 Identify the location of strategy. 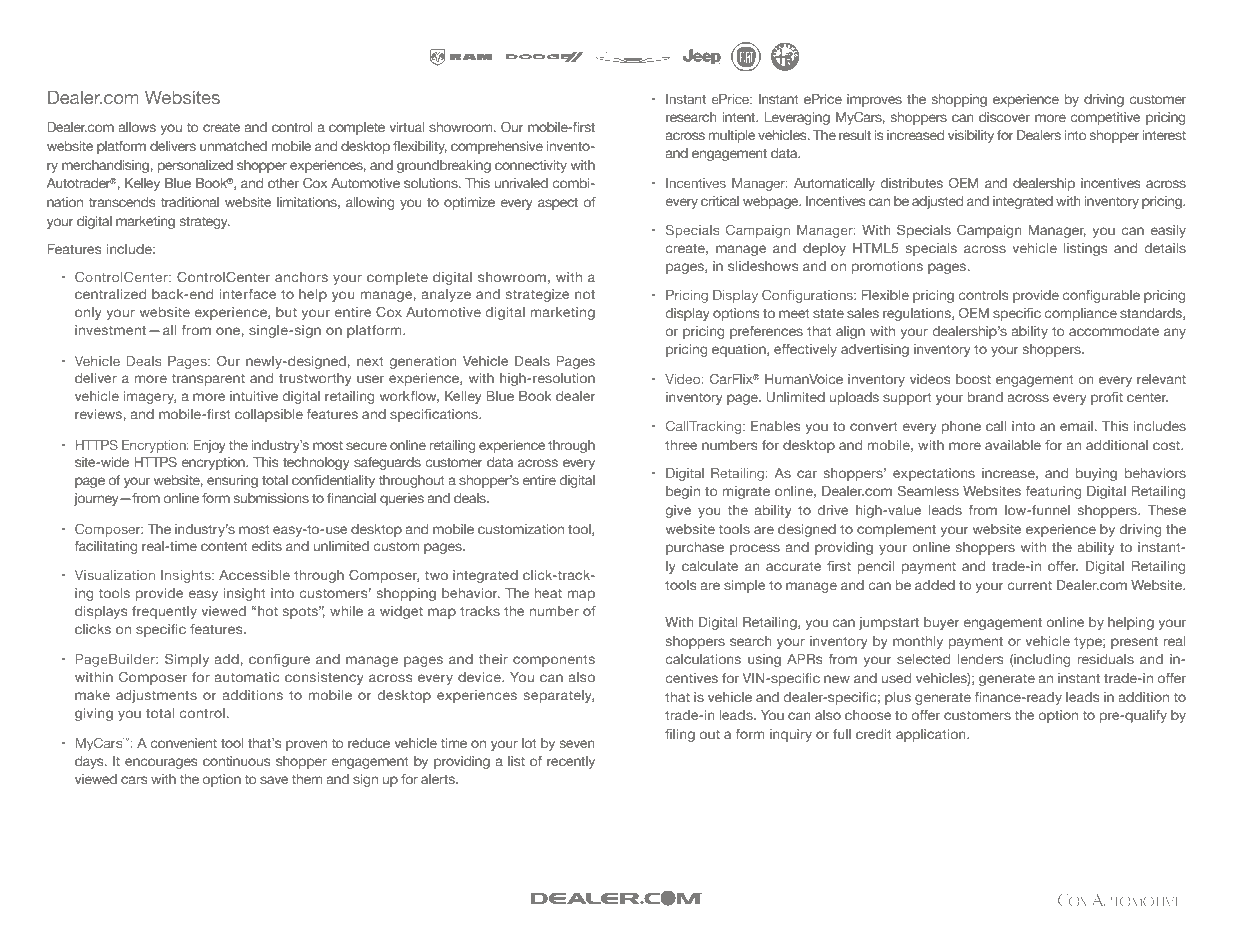
(205, 222).
